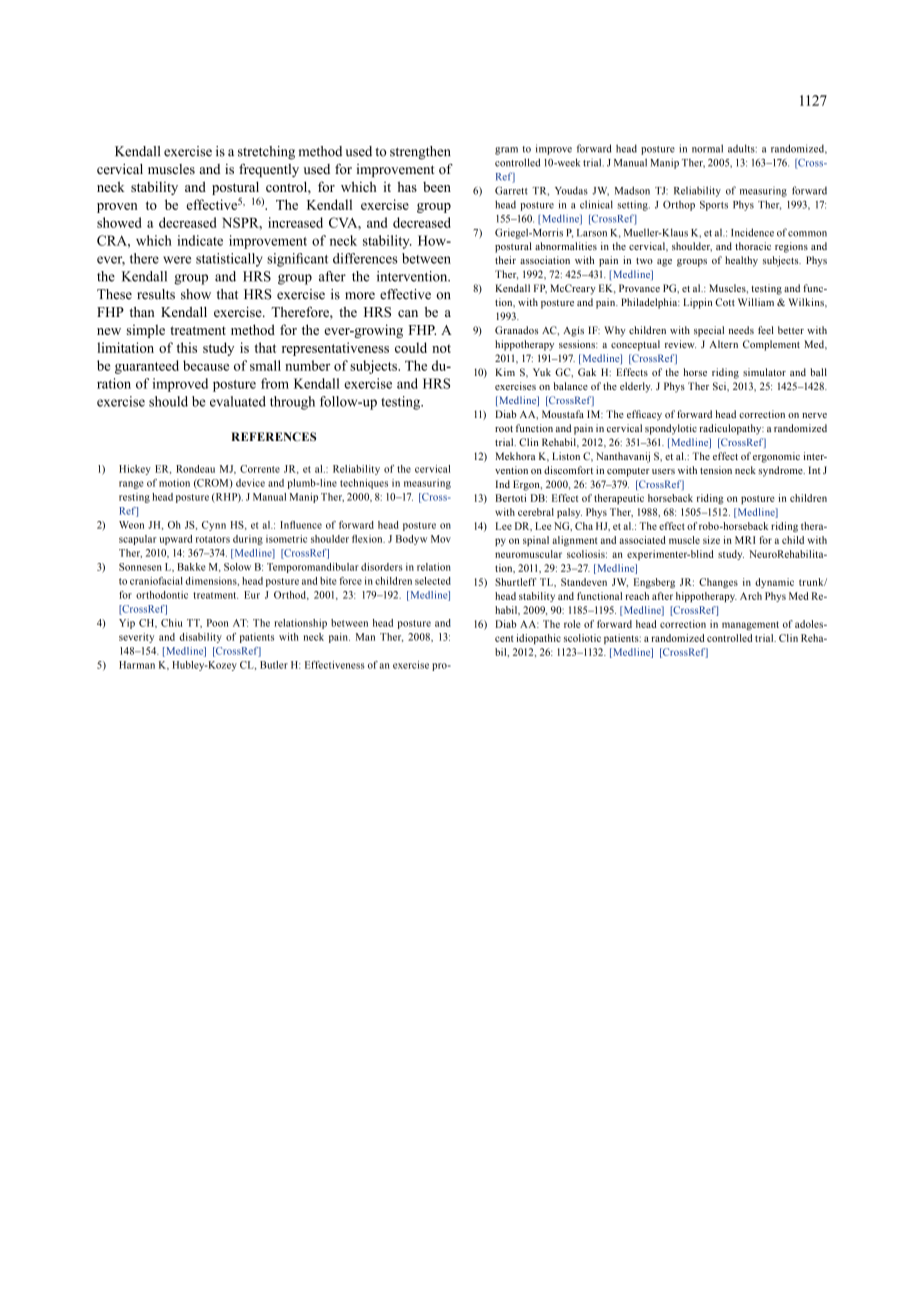  What do you see at coordinates (441, 539) in the screenshot?
I see `Mov` at bounding box center [441, 539].
